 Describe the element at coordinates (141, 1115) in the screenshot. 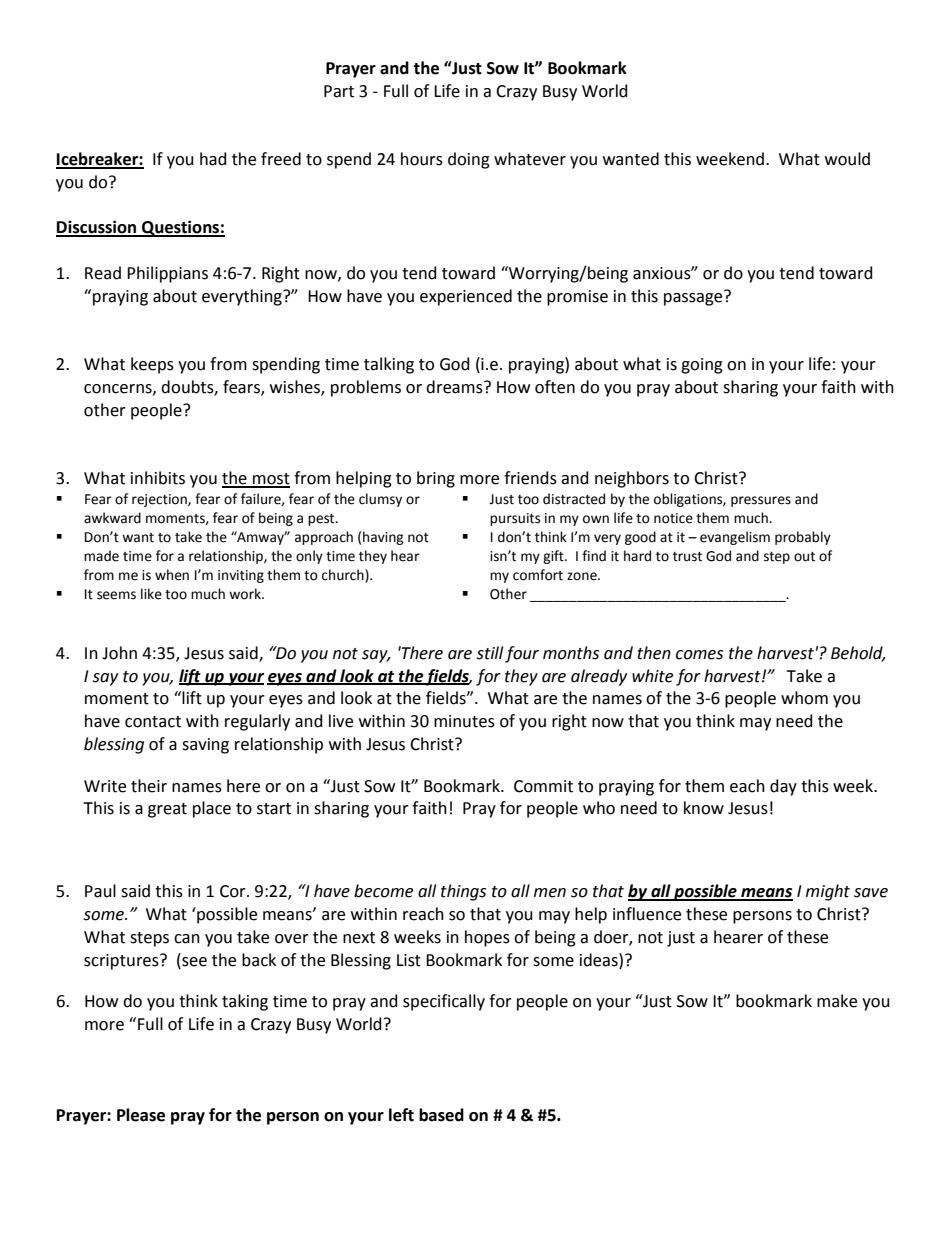

I see `Please` at that location.
